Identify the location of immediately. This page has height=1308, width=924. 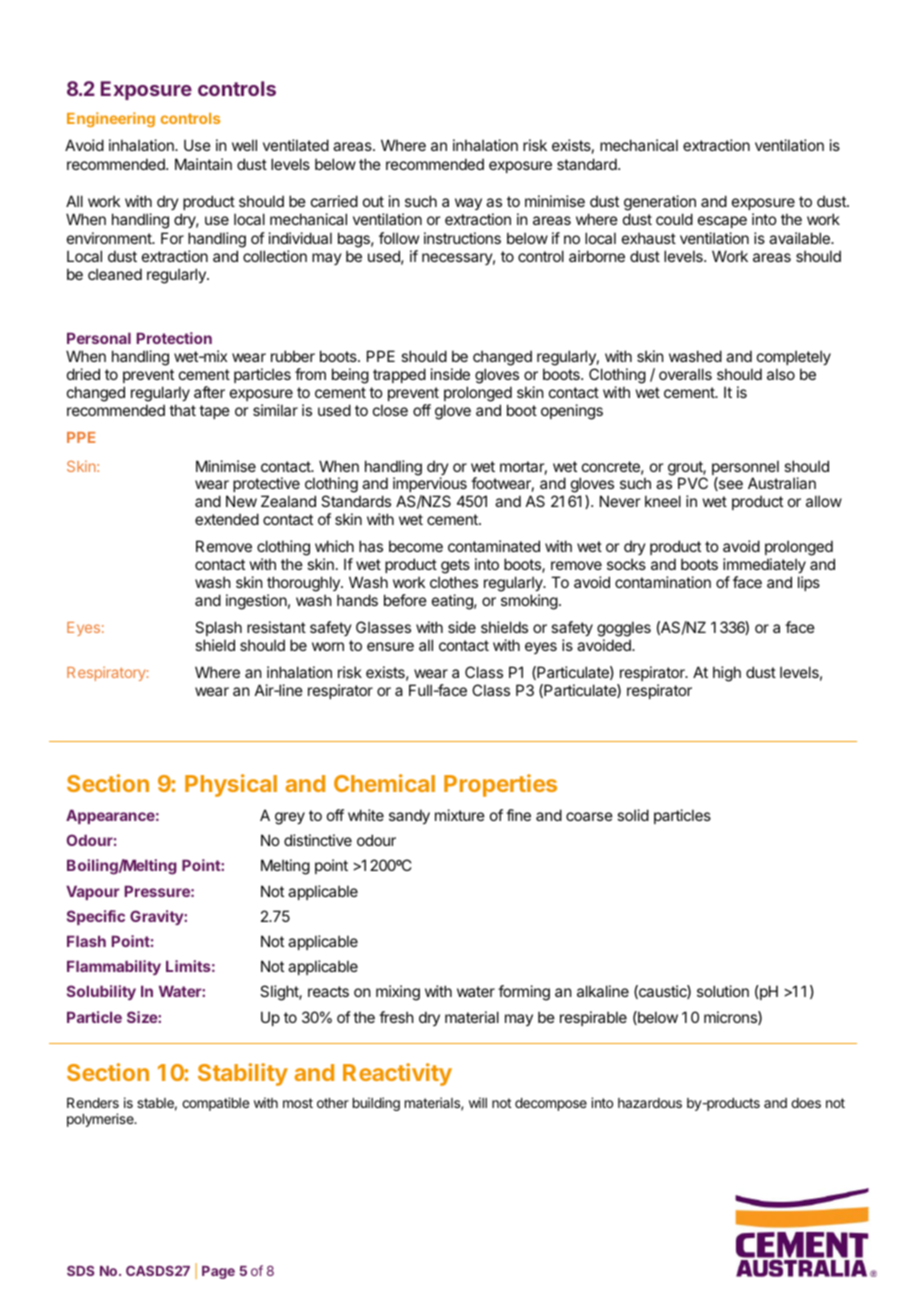
(764, 565).
